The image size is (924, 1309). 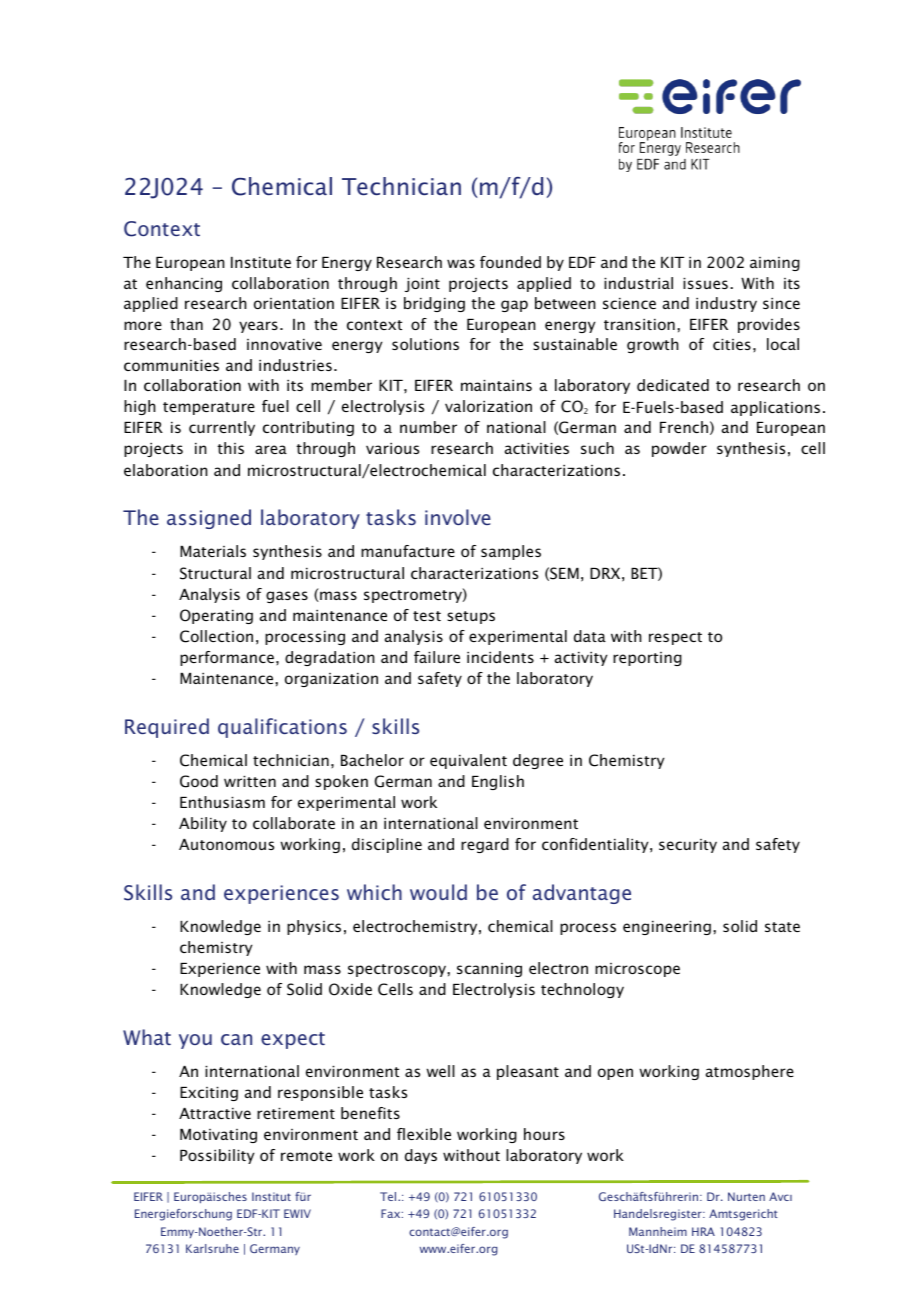 What do you see at coordinates (675, 638) in the screenshot?
I see `respect` at bounding box center [675, 638].
